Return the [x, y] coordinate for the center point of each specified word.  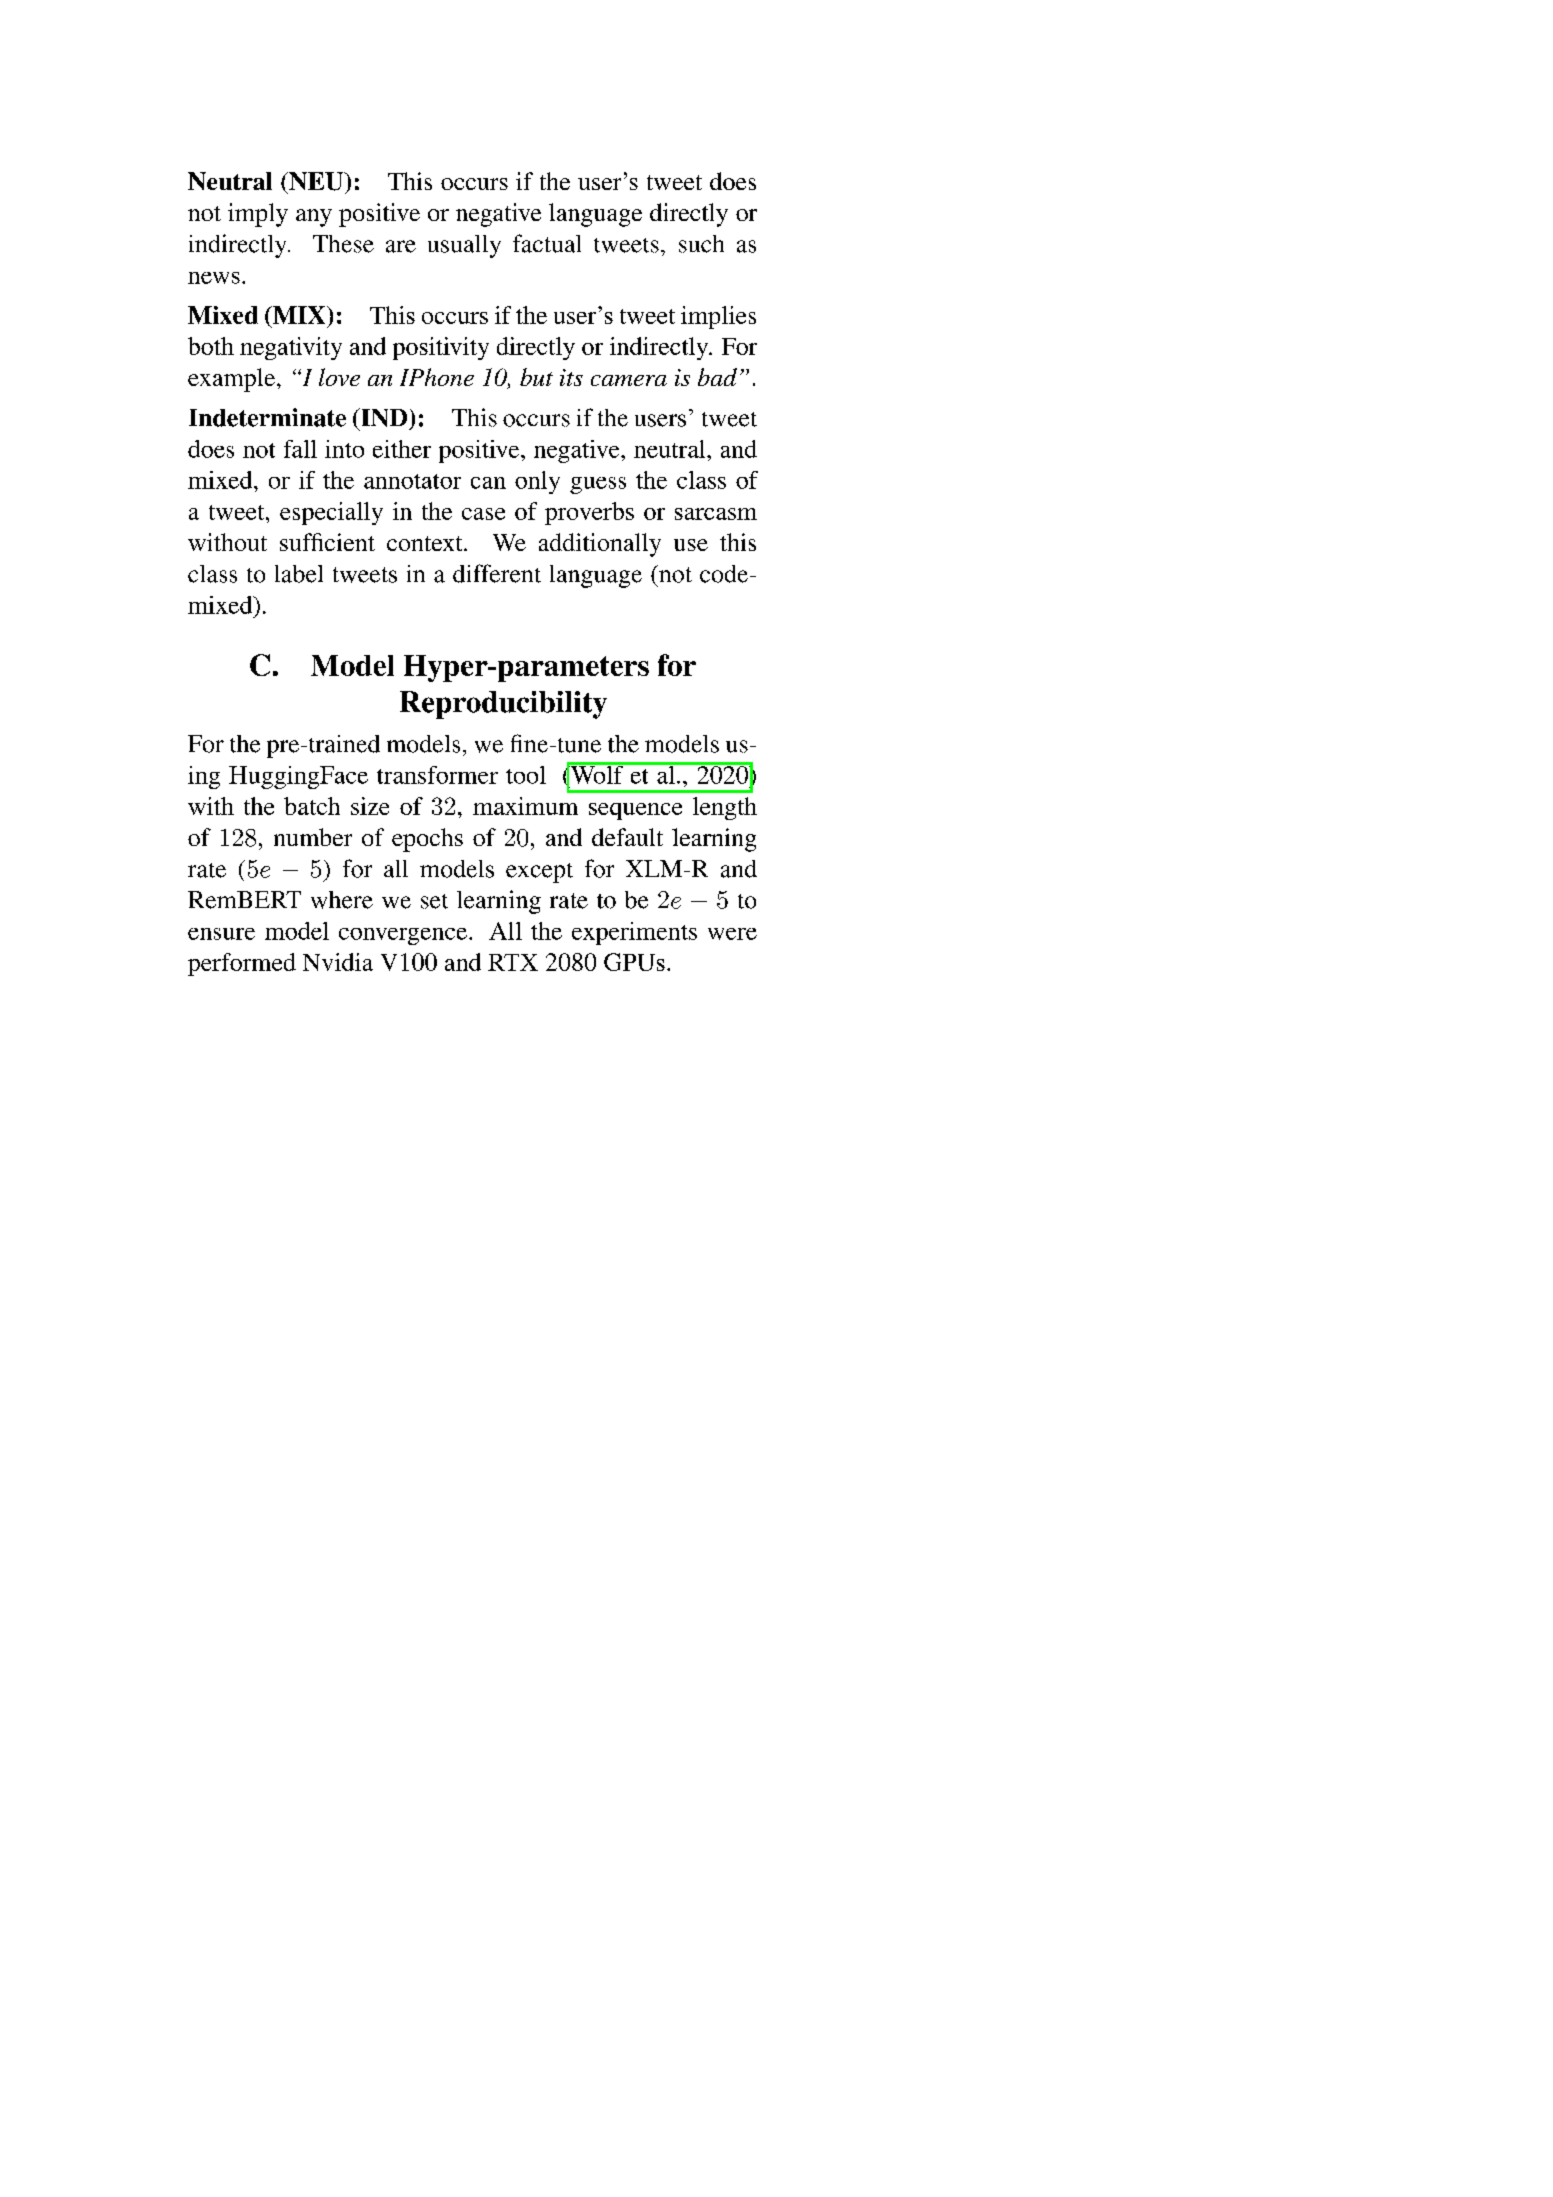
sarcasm [716, 514]
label [299, 574]
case [483, 514]
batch [312, 806]
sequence [635, 811]
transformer [437, 775]
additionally [600, 545]
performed [242, 964]
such [701, 244]
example [231, 380]
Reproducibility [503, 705]
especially [331, 513]
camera [629, 380]
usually [464, 246]
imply [258, 215]
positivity [441, 348]
